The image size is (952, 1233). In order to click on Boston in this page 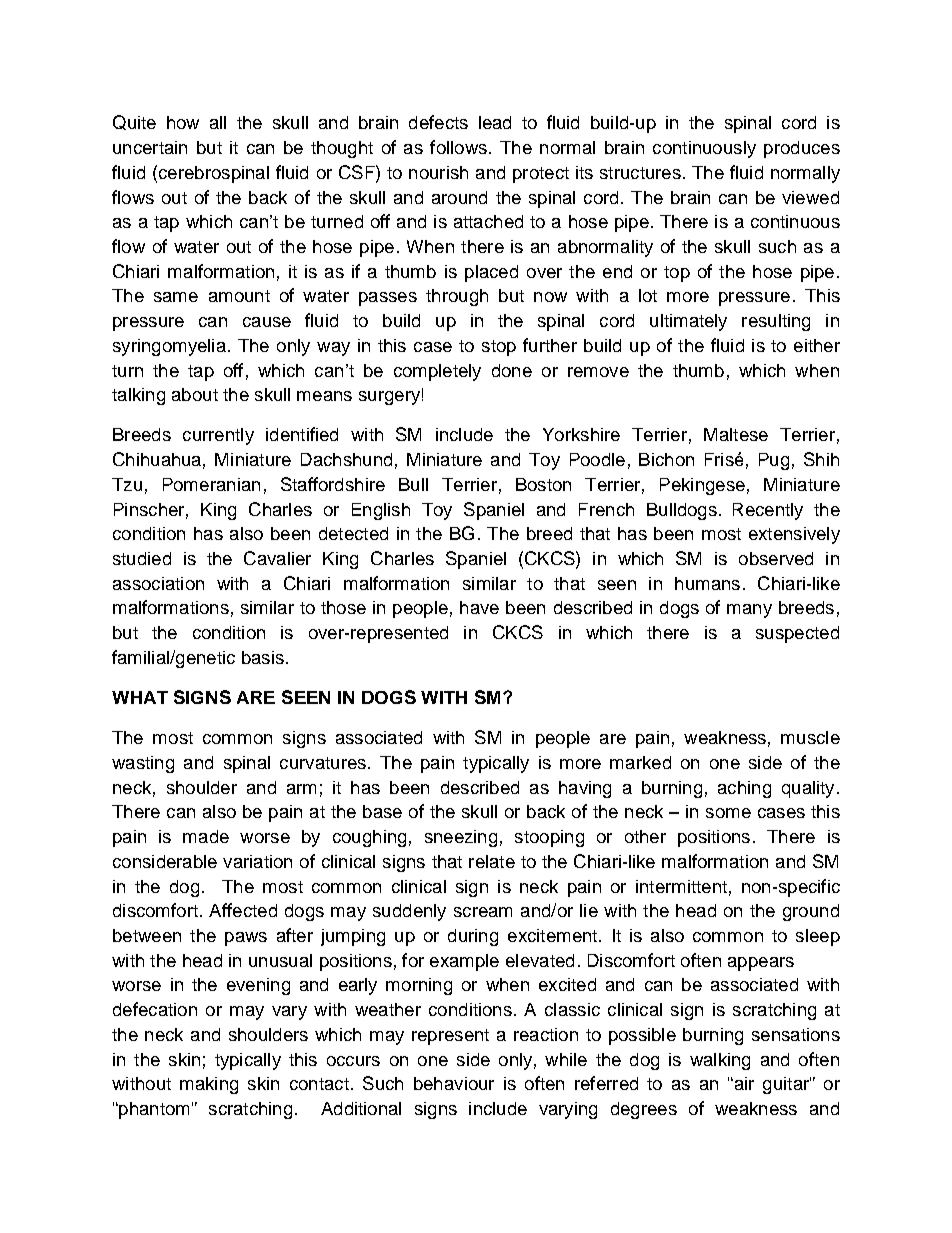, I will do `click(543, 484)`.
